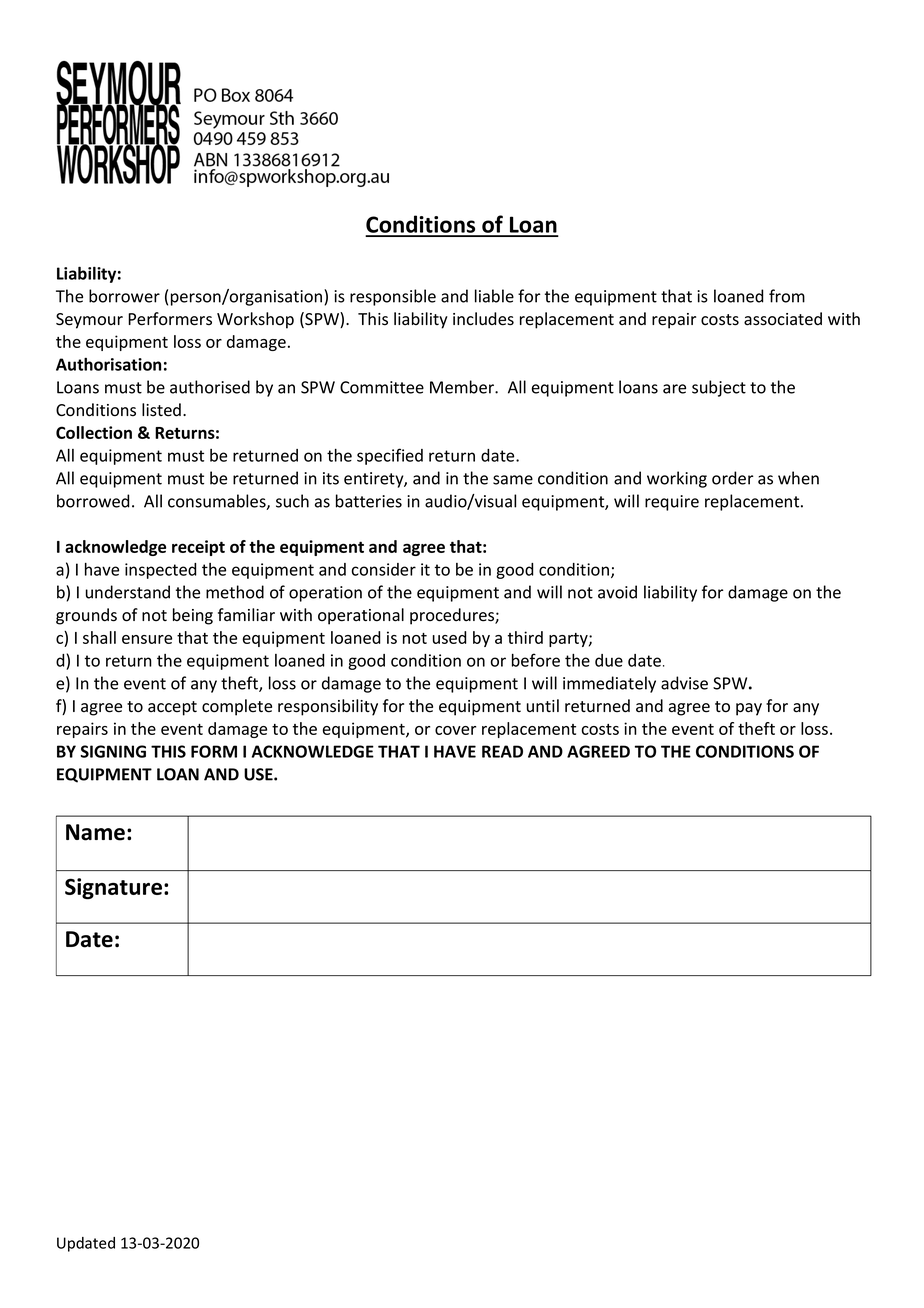 The width and height of the screenshot is (924, 1308). What do you see at coordinates (113, 751) in the screenshot?
I see `SIGNING` at bounding box center [113, 751].
